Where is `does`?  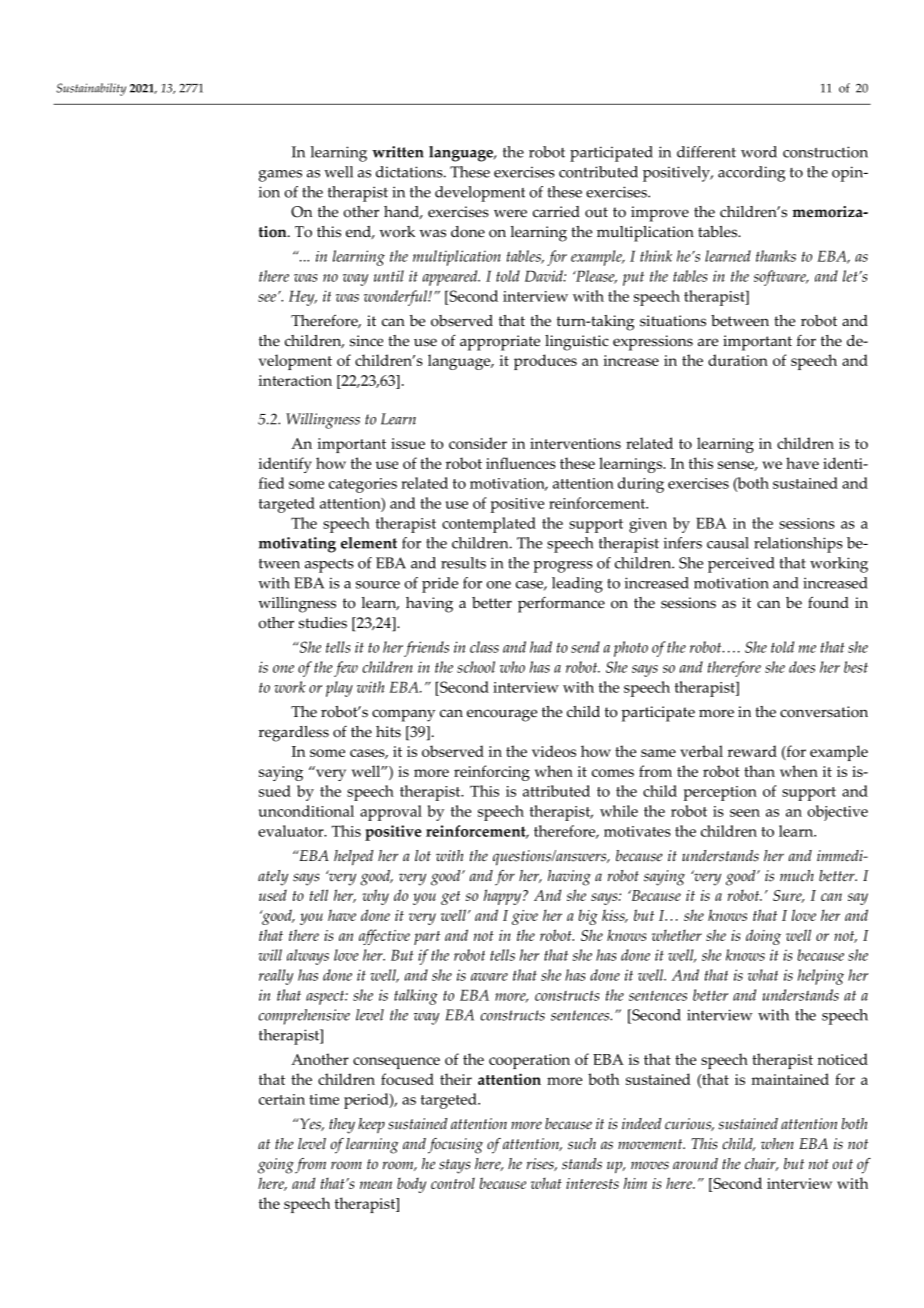 does is located at coordinates (802, 667).
